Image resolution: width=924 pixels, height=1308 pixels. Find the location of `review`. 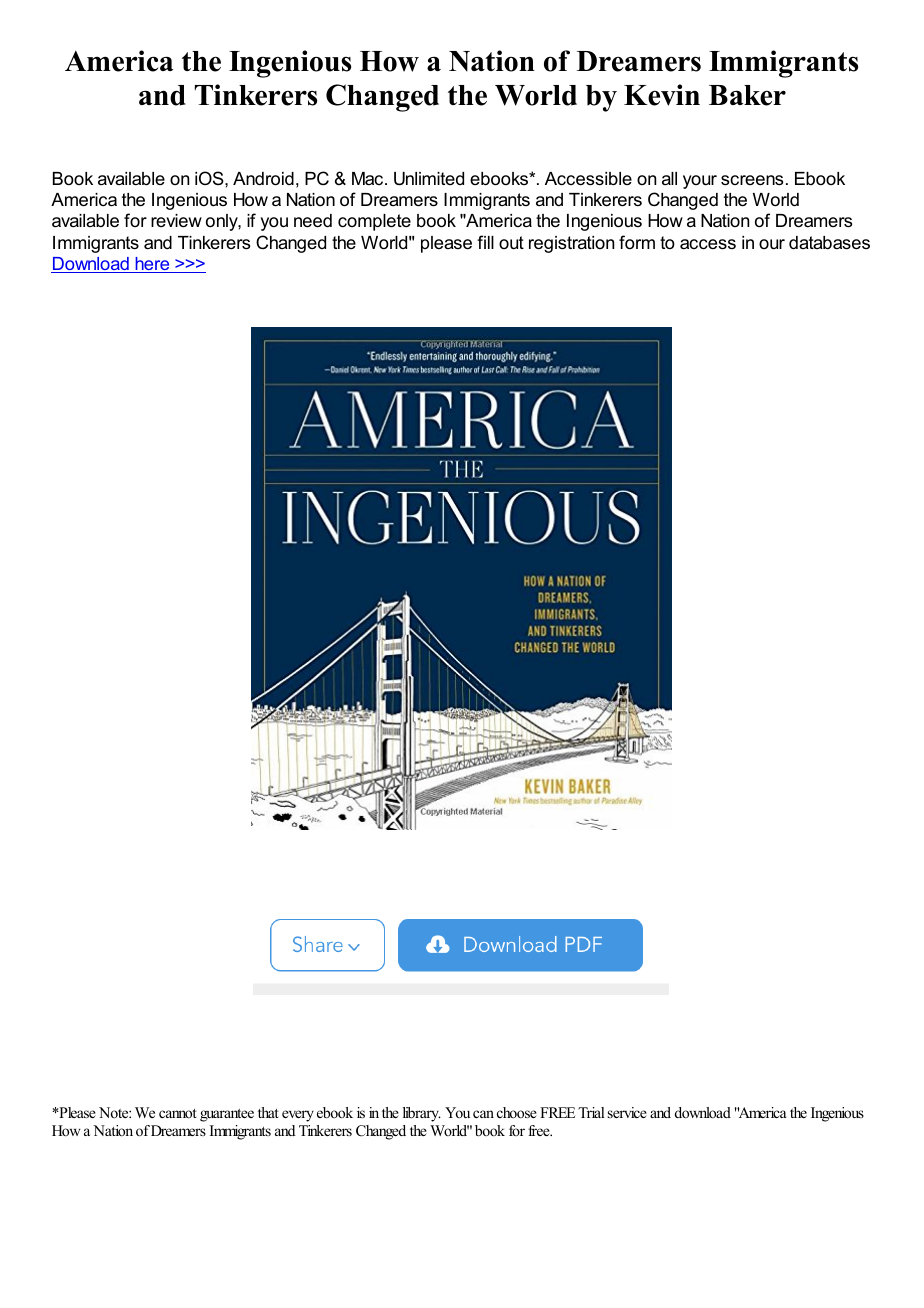

review is located at coordinates (176, 221).
